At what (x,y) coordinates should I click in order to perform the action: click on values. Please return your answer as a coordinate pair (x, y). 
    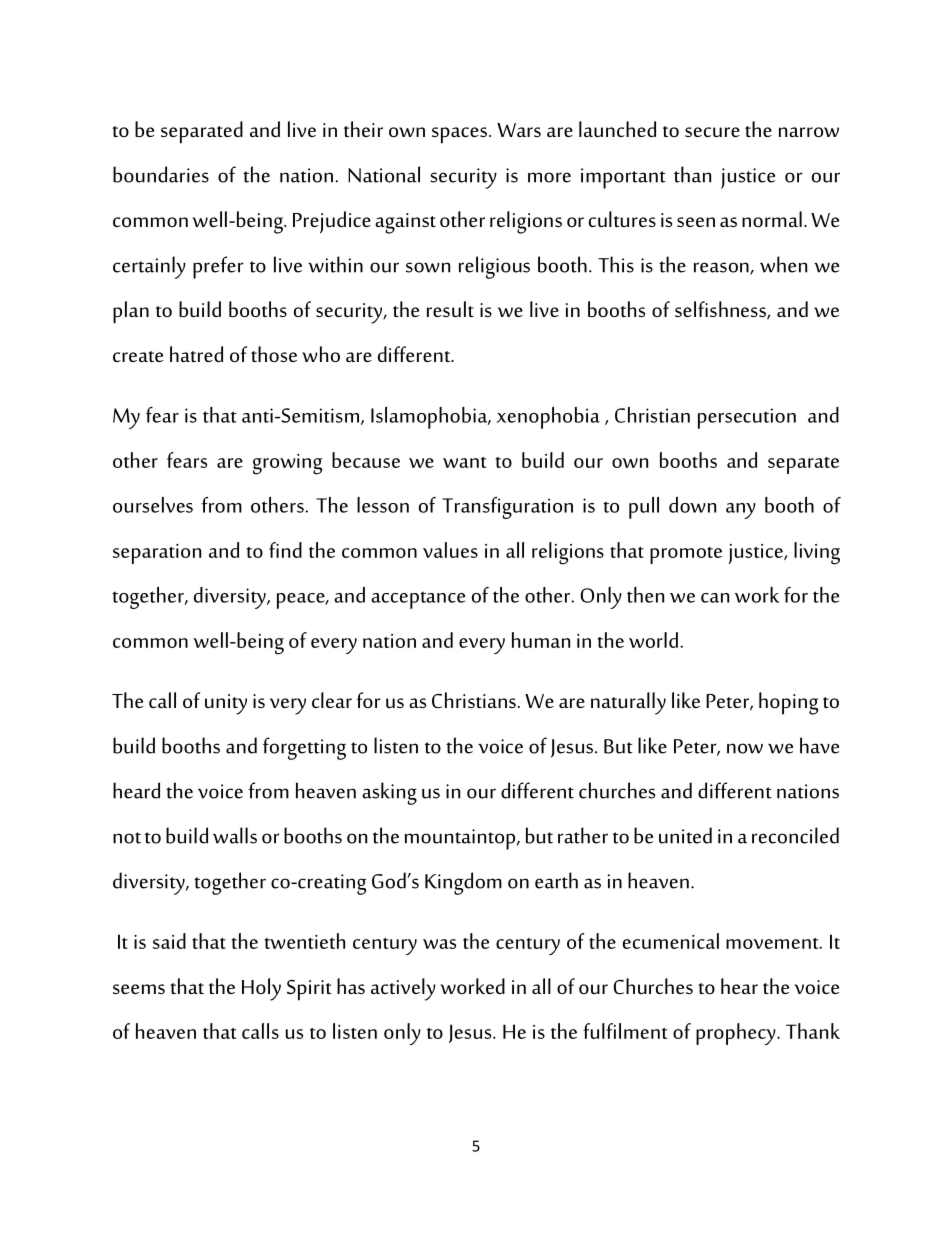
    Looking at the image, I should click on (450, 550).
